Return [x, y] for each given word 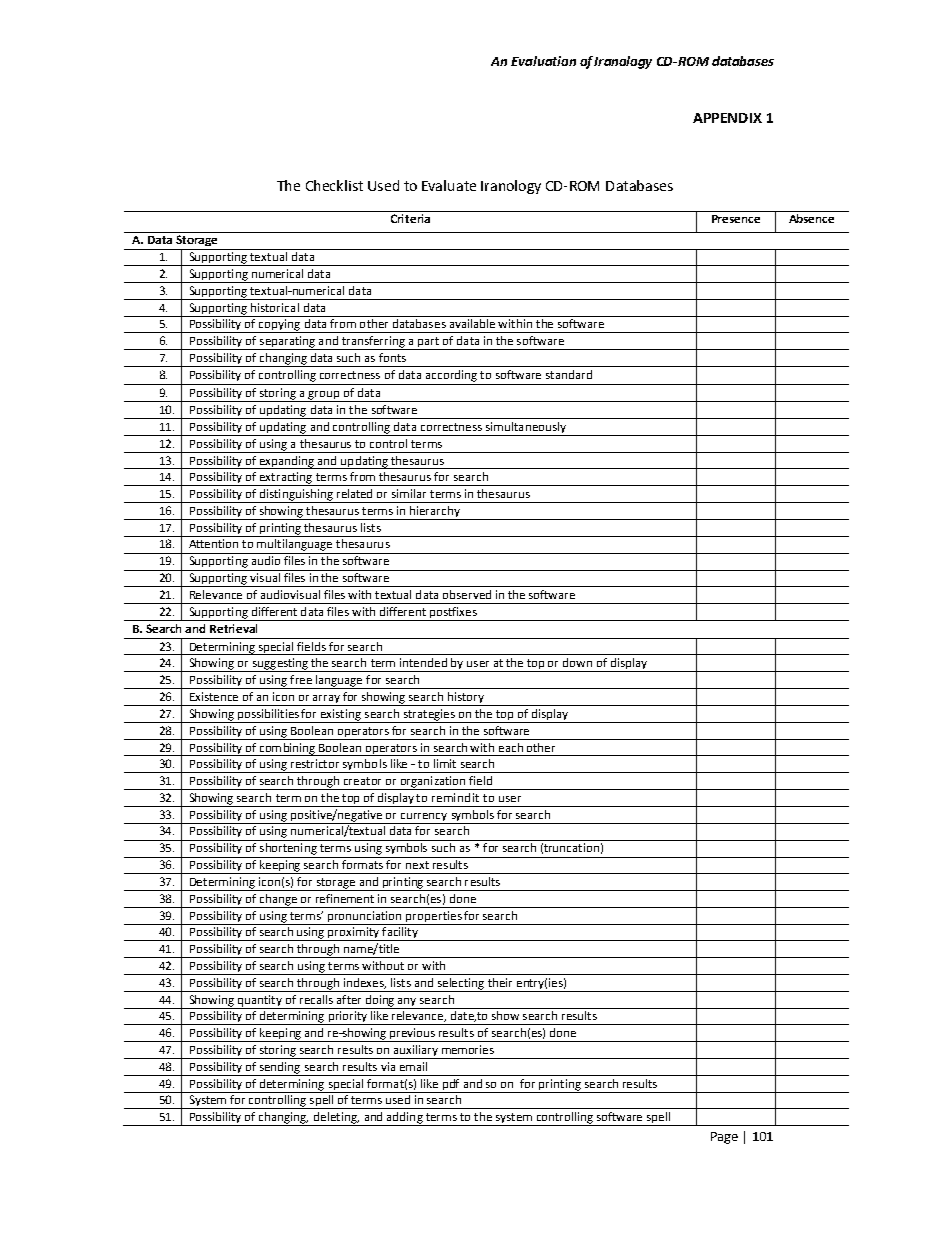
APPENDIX [727, 118]
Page [724, 1138]
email [413, 1066]
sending [280, 1069]
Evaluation [543, 61]
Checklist [334, 185]
